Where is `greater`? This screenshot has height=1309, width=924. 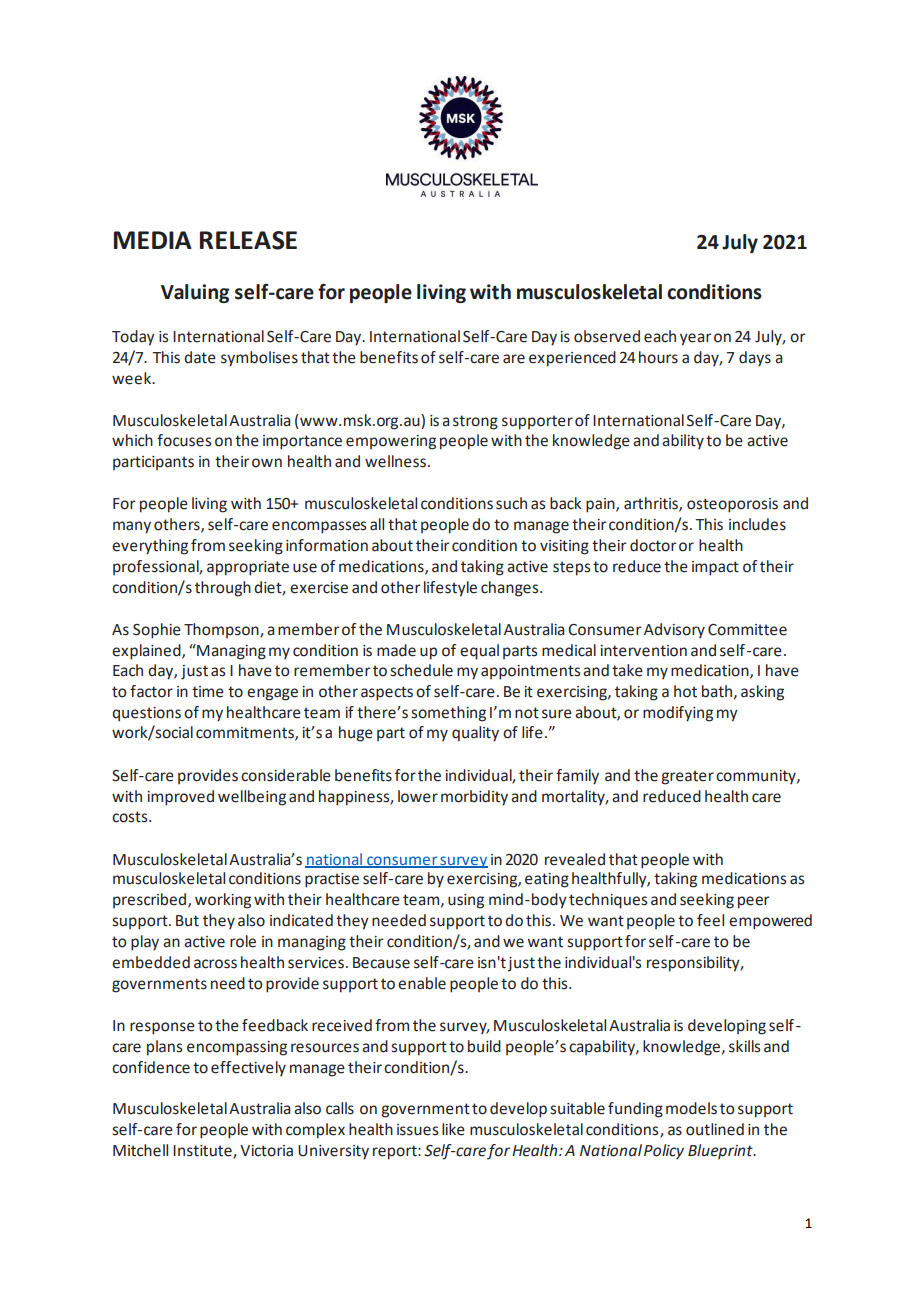
greater is located at coordinates (687, 777).
